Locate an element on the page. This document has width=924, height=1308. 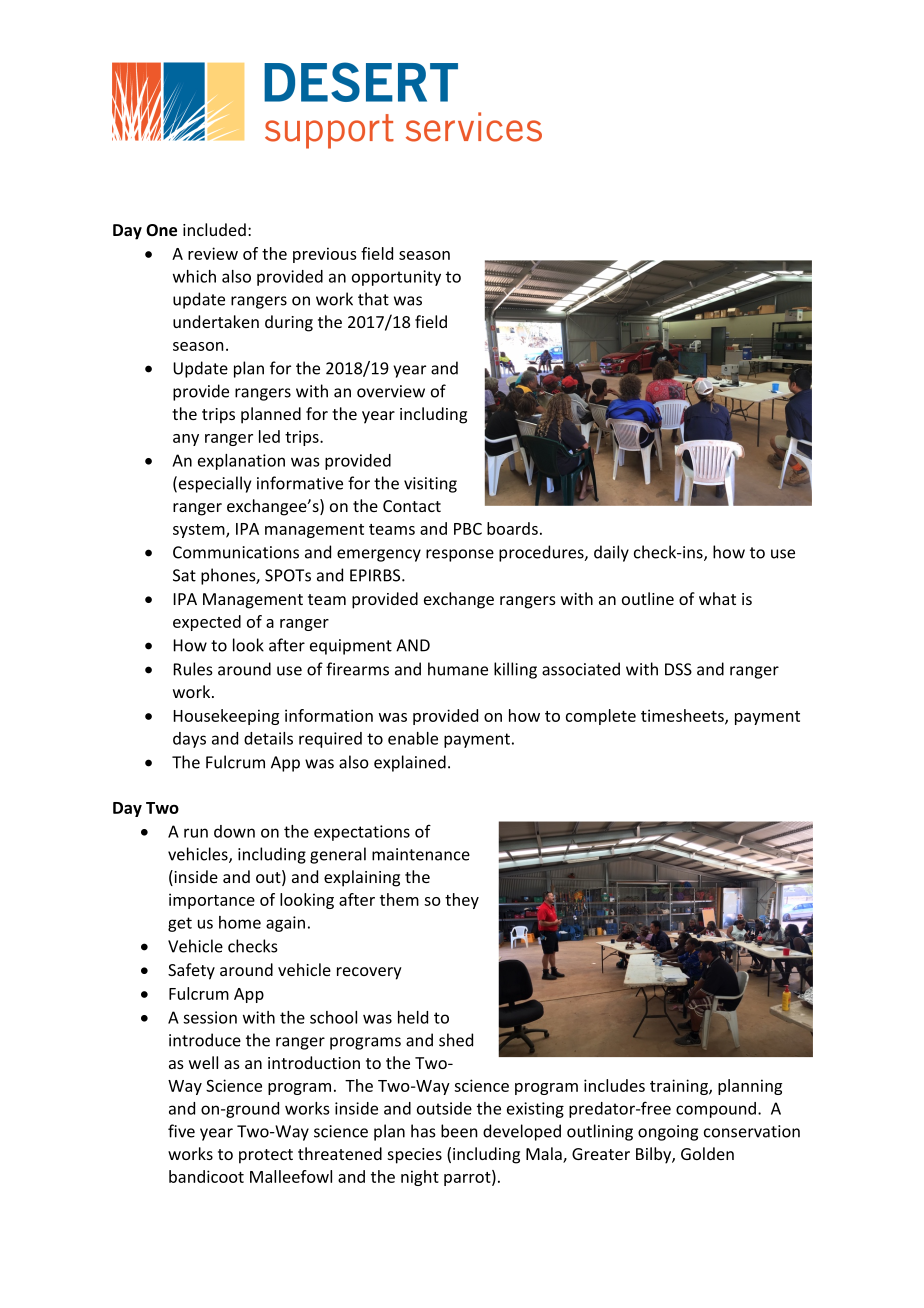
opportunity is located at coordinates (396, 278).
